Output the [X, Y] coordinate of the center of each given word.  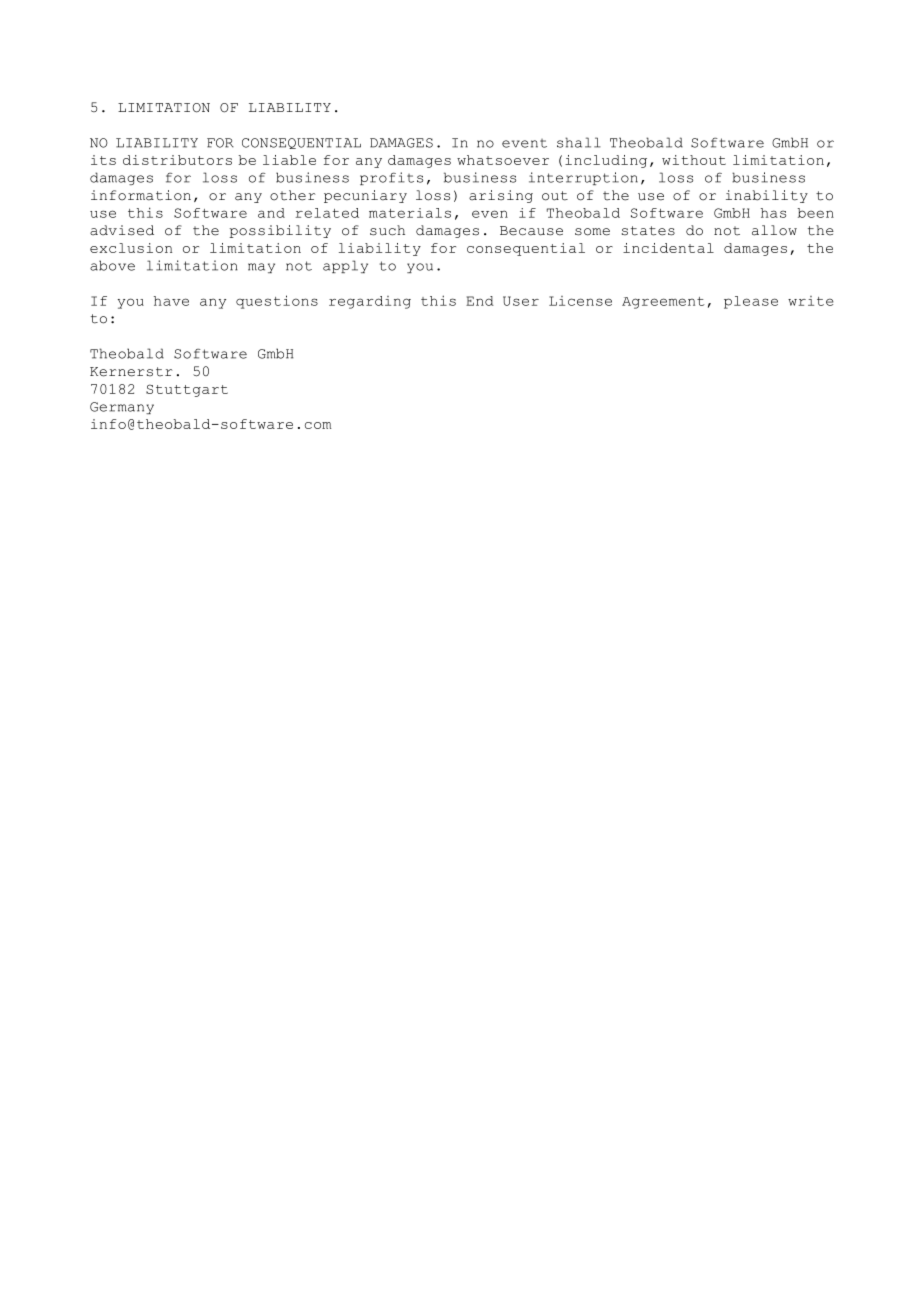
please [751, 302]
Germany [122, 408]
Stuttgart [187, 390]
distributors [177, 160]
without [694, 160]
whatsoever [503, 160]
